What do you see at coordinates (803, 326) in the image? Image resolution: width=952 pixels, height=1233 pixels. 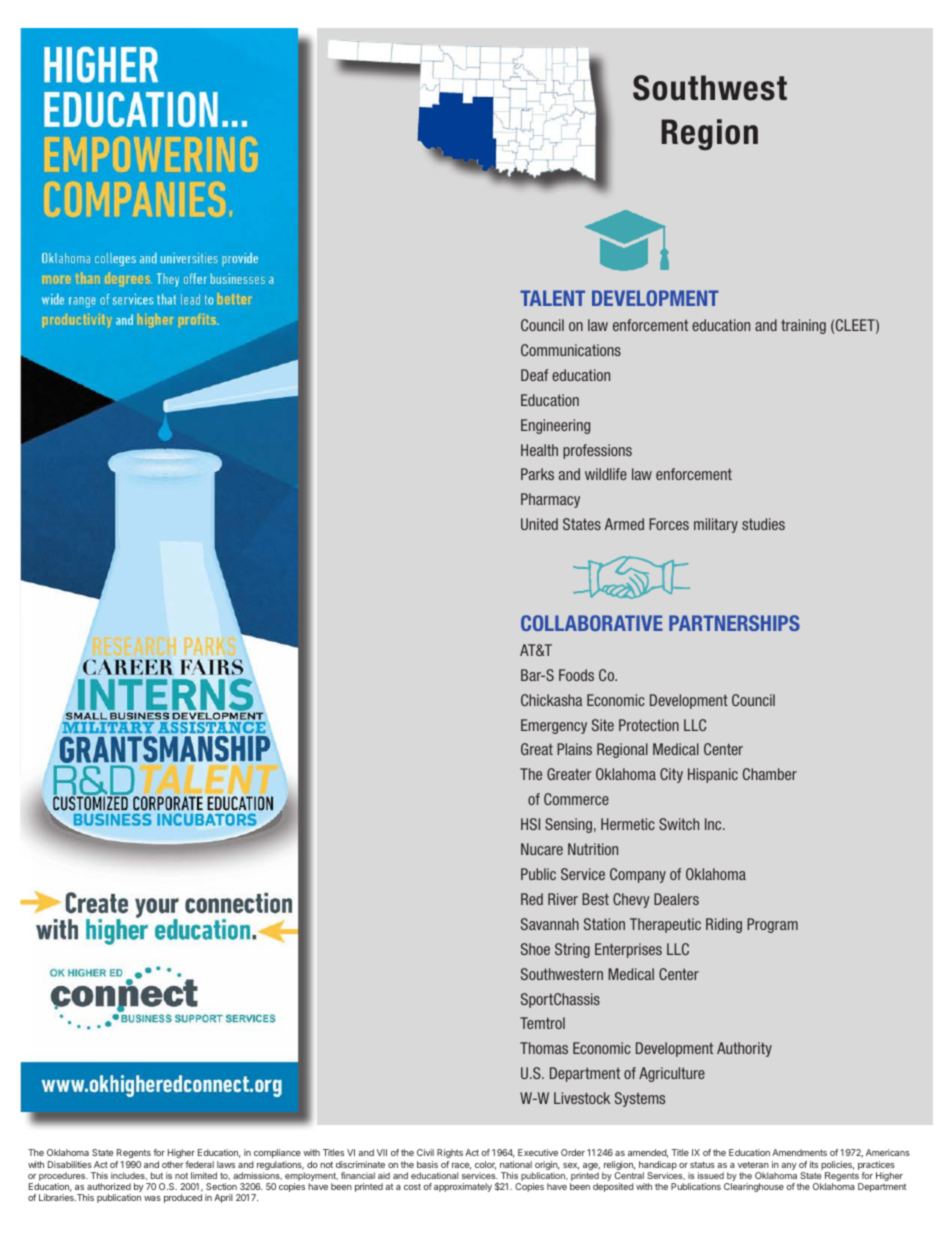 I see `training` at bounding box center [803, 326].
